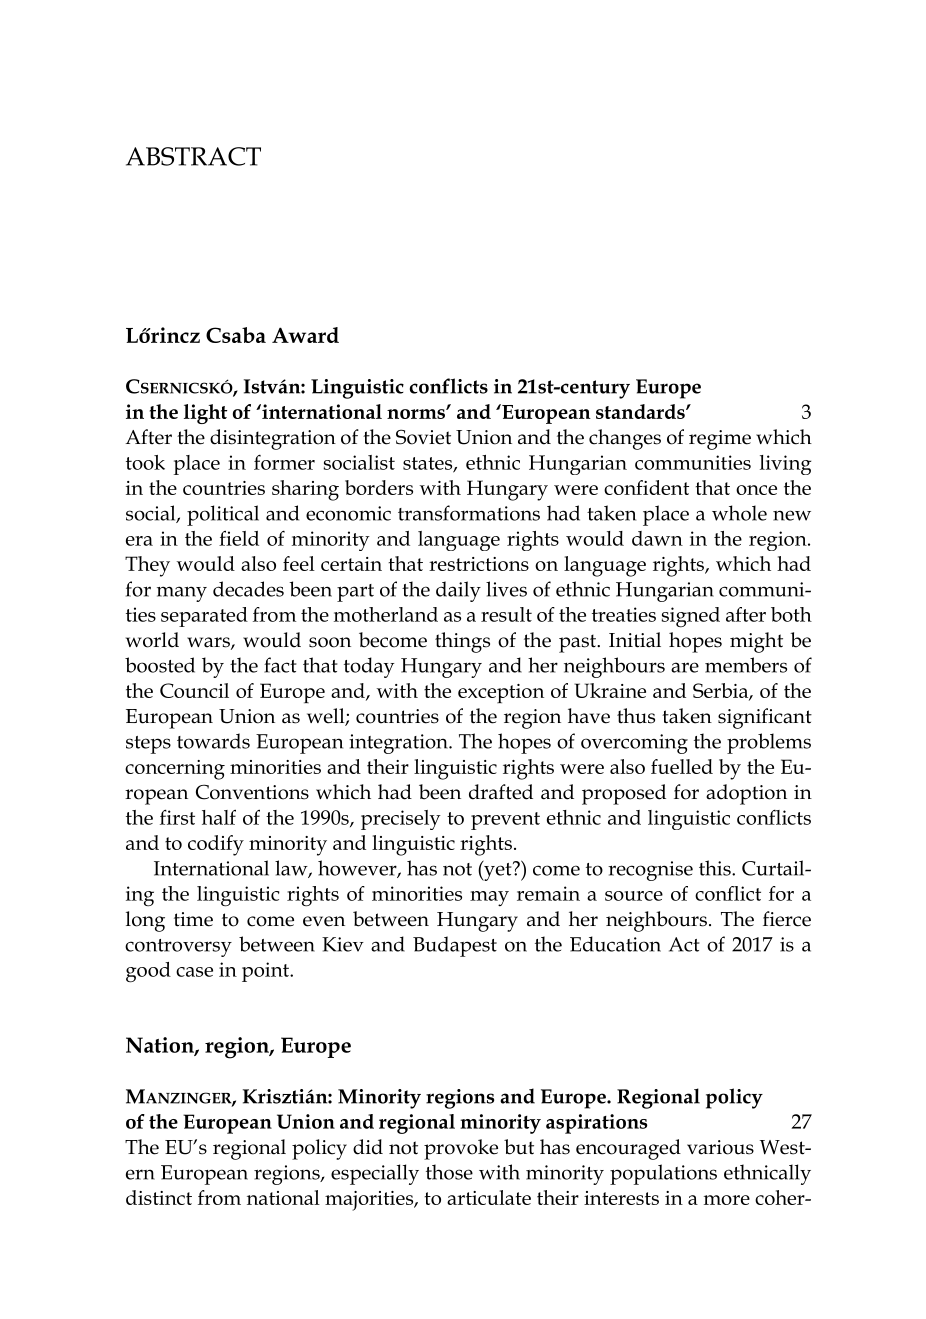 This screenshot has width=926, height=1319. Describe the element at coordinates (423, 437) in the screenshot. I see `Soviet` at that location.
